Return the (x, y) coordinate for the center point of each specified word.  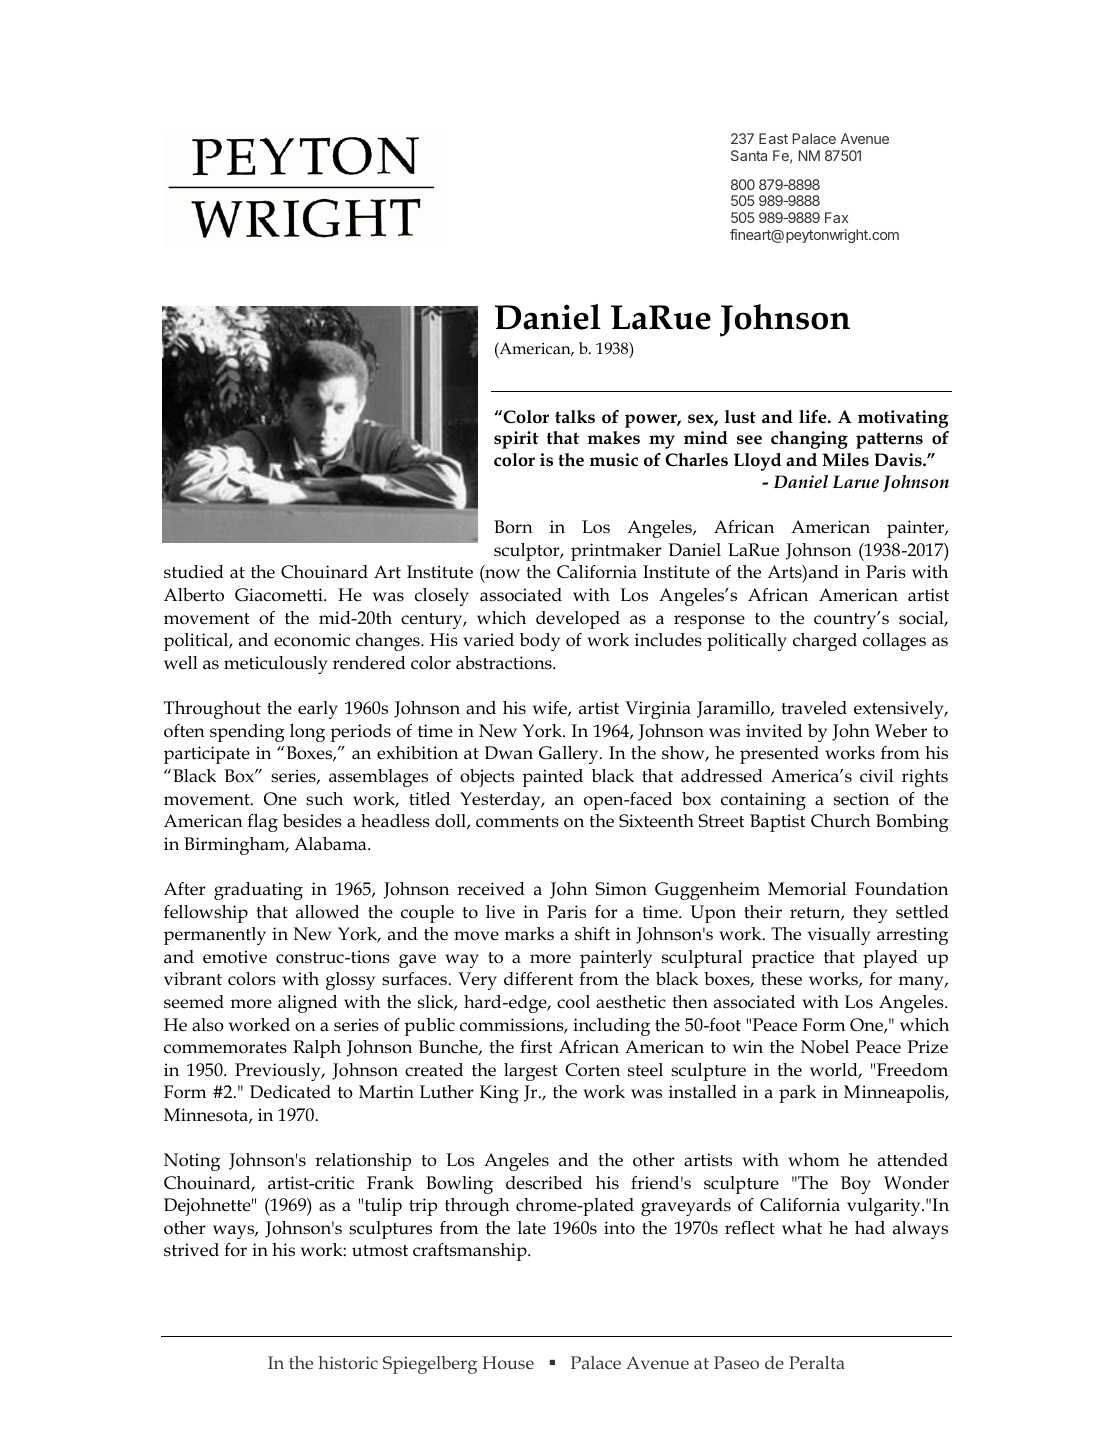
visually (839, 936)
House (508, 1362)
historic (348, 1362)
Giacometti (280, 595)
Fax (836, 217)
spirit (516, 440)
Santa (749, 155)
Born (513, 527)
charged (825, 642)
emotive (235, 957)
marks (529, 934)
